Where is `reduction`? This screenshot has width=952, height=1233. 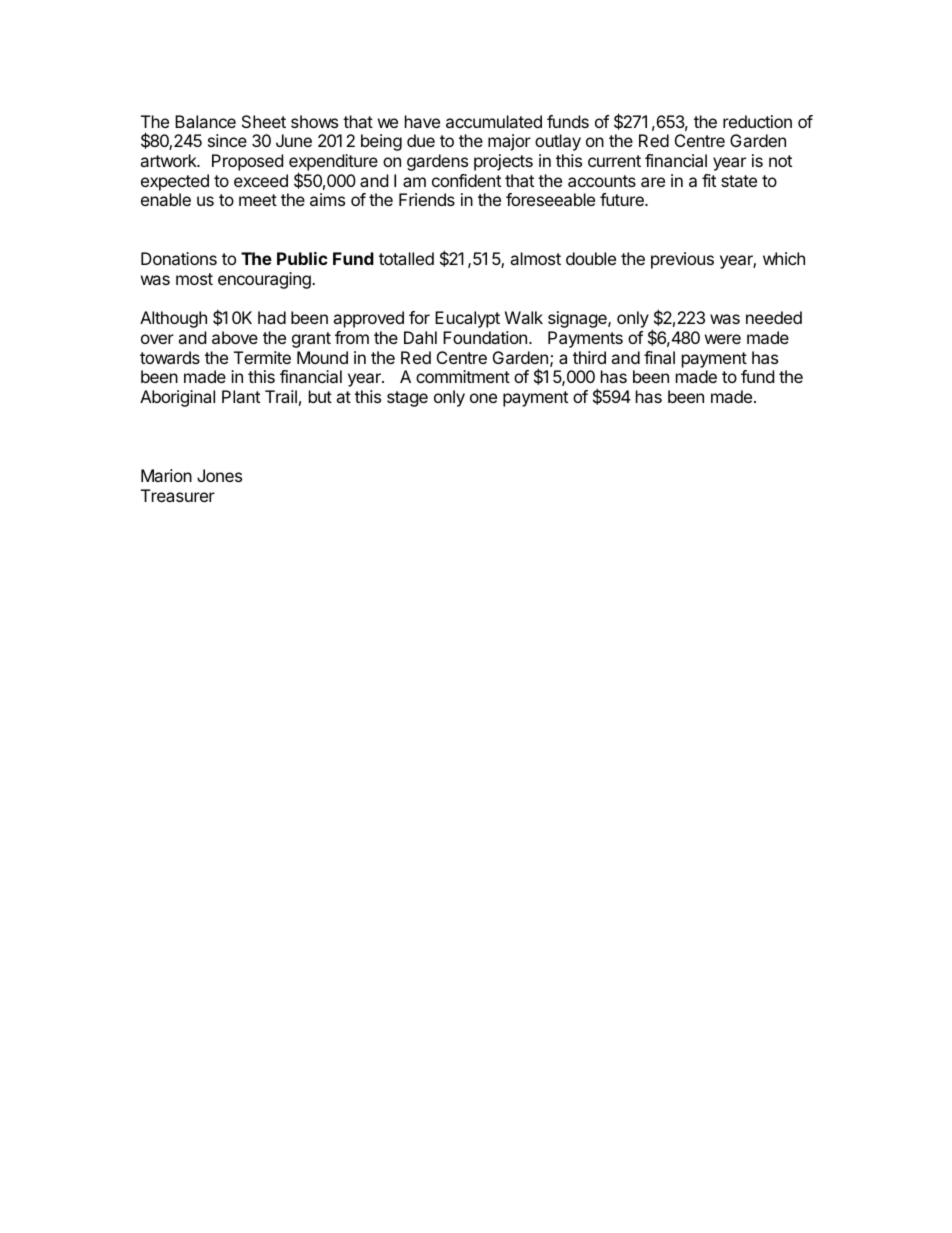 reduction is located at coordinates (757, 121).
